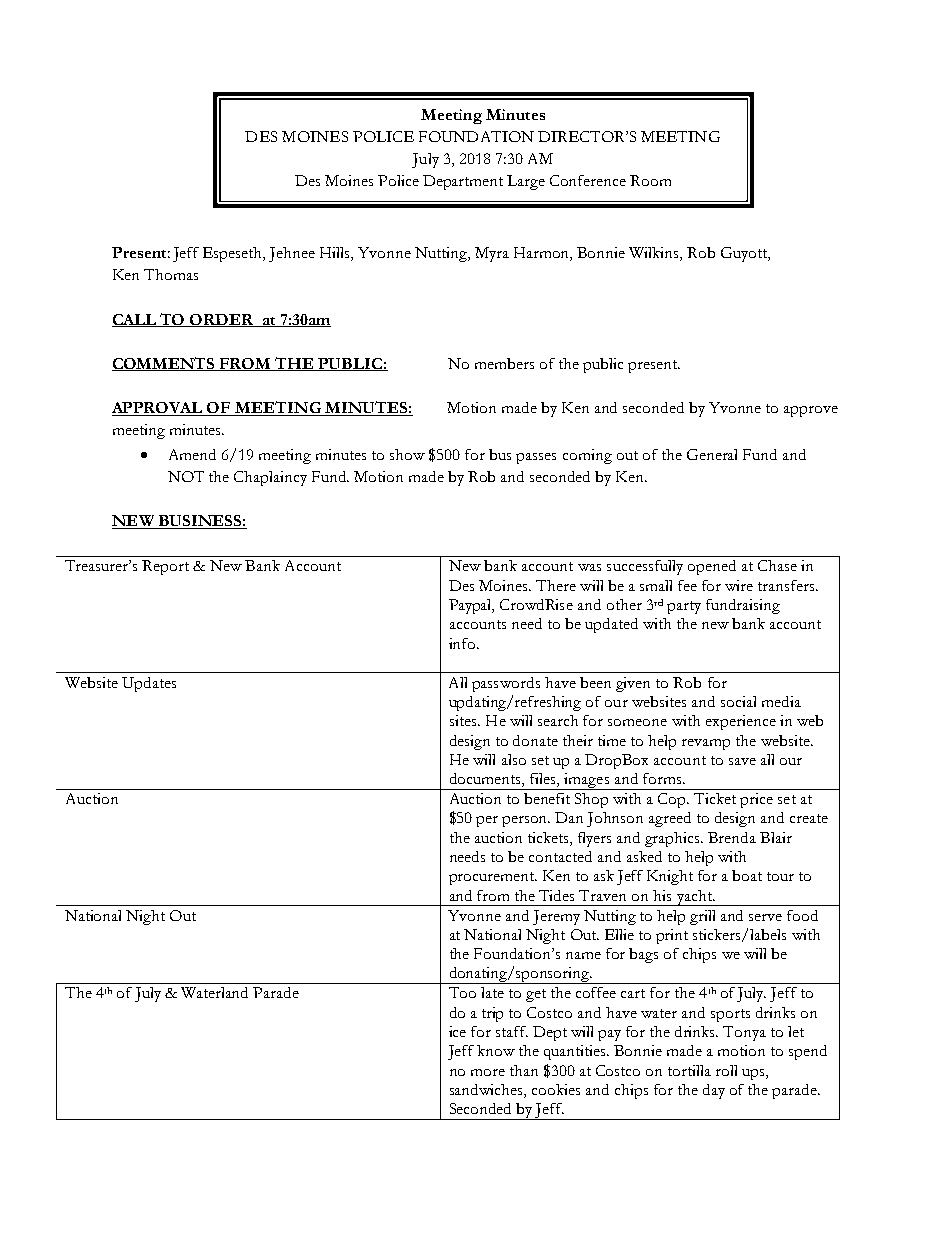 This page has width=952, height=1233. I want to click on members, so click(504, 363).
